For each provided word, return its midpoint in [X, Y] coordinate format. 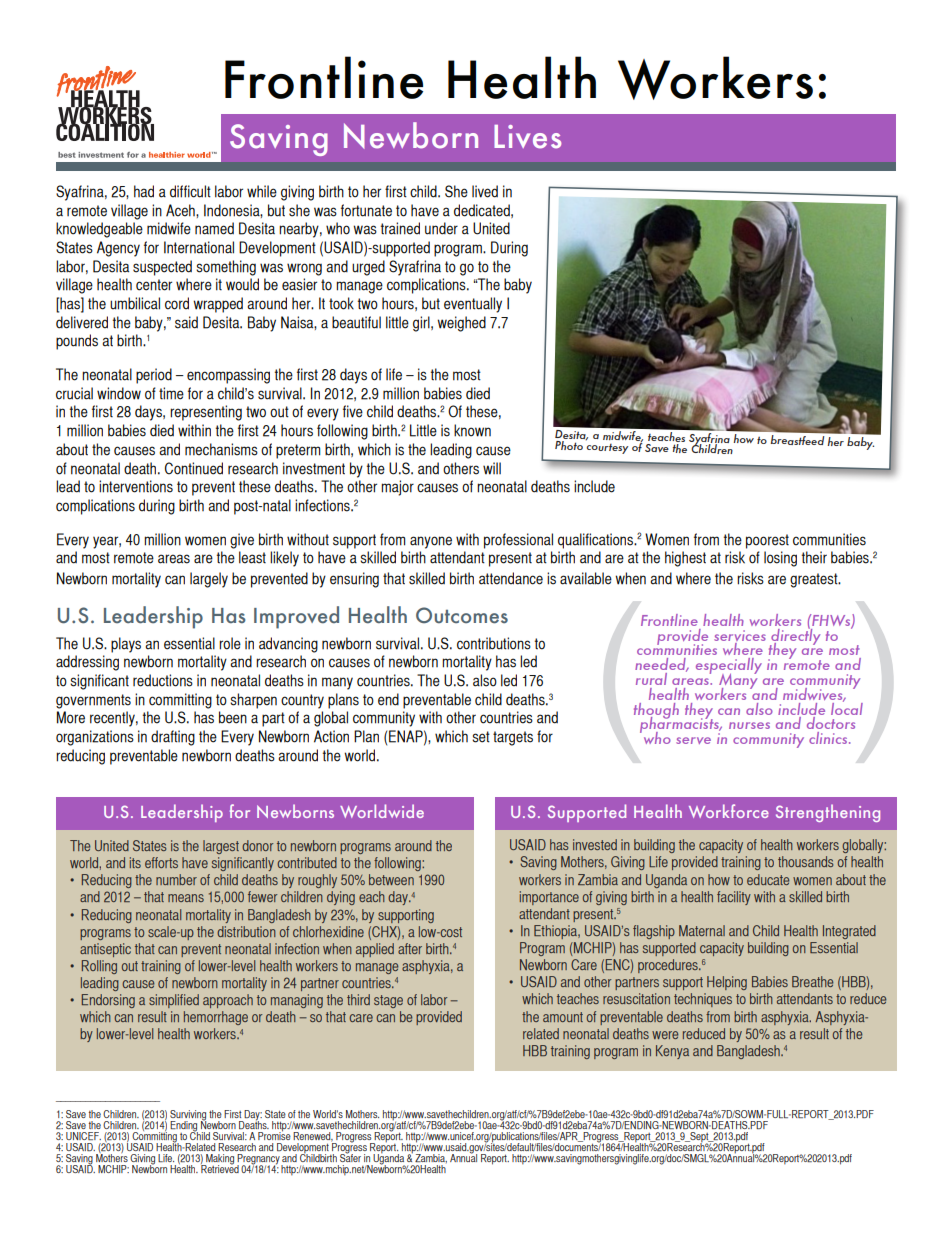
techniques [703, 1000]
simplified [174, 1001]
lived [485, 191]
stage [388, 1001]
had [144, 191]
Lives [527, 137]
